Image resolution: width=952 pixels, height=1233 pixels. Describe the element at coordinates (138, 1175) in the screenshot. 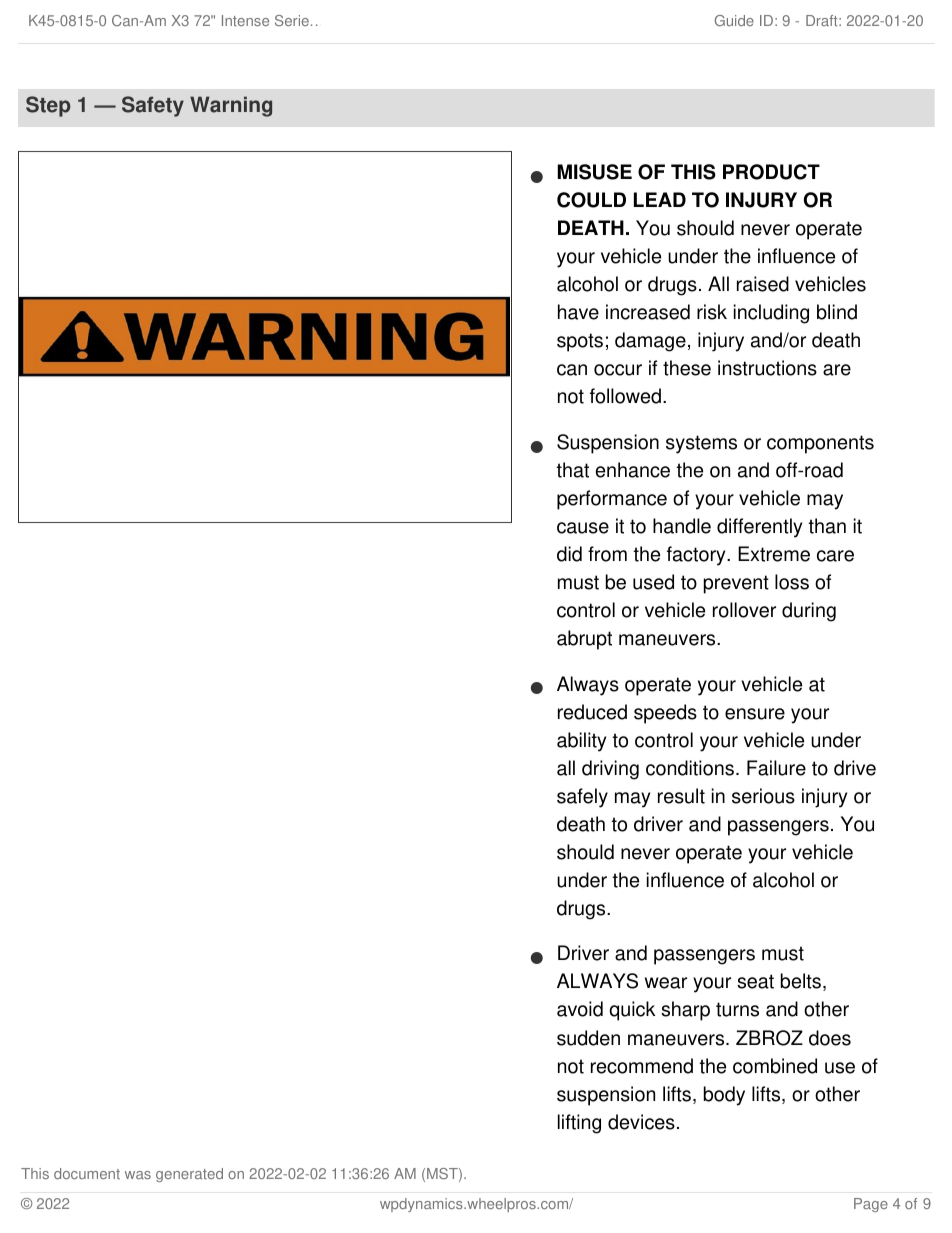

I see `was` at that location.
